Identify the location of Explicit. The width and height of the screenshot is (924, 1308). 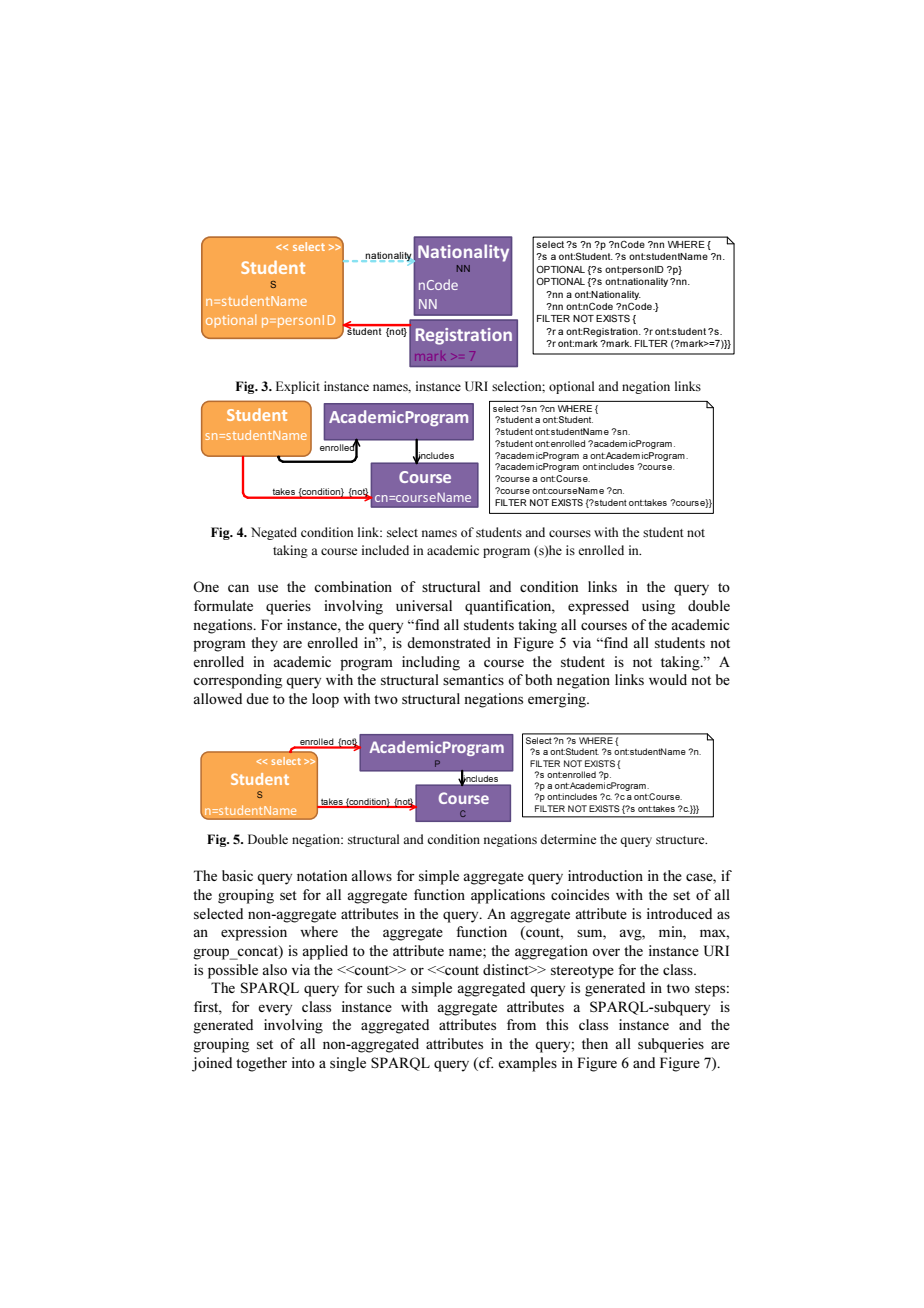
(298, 387).
